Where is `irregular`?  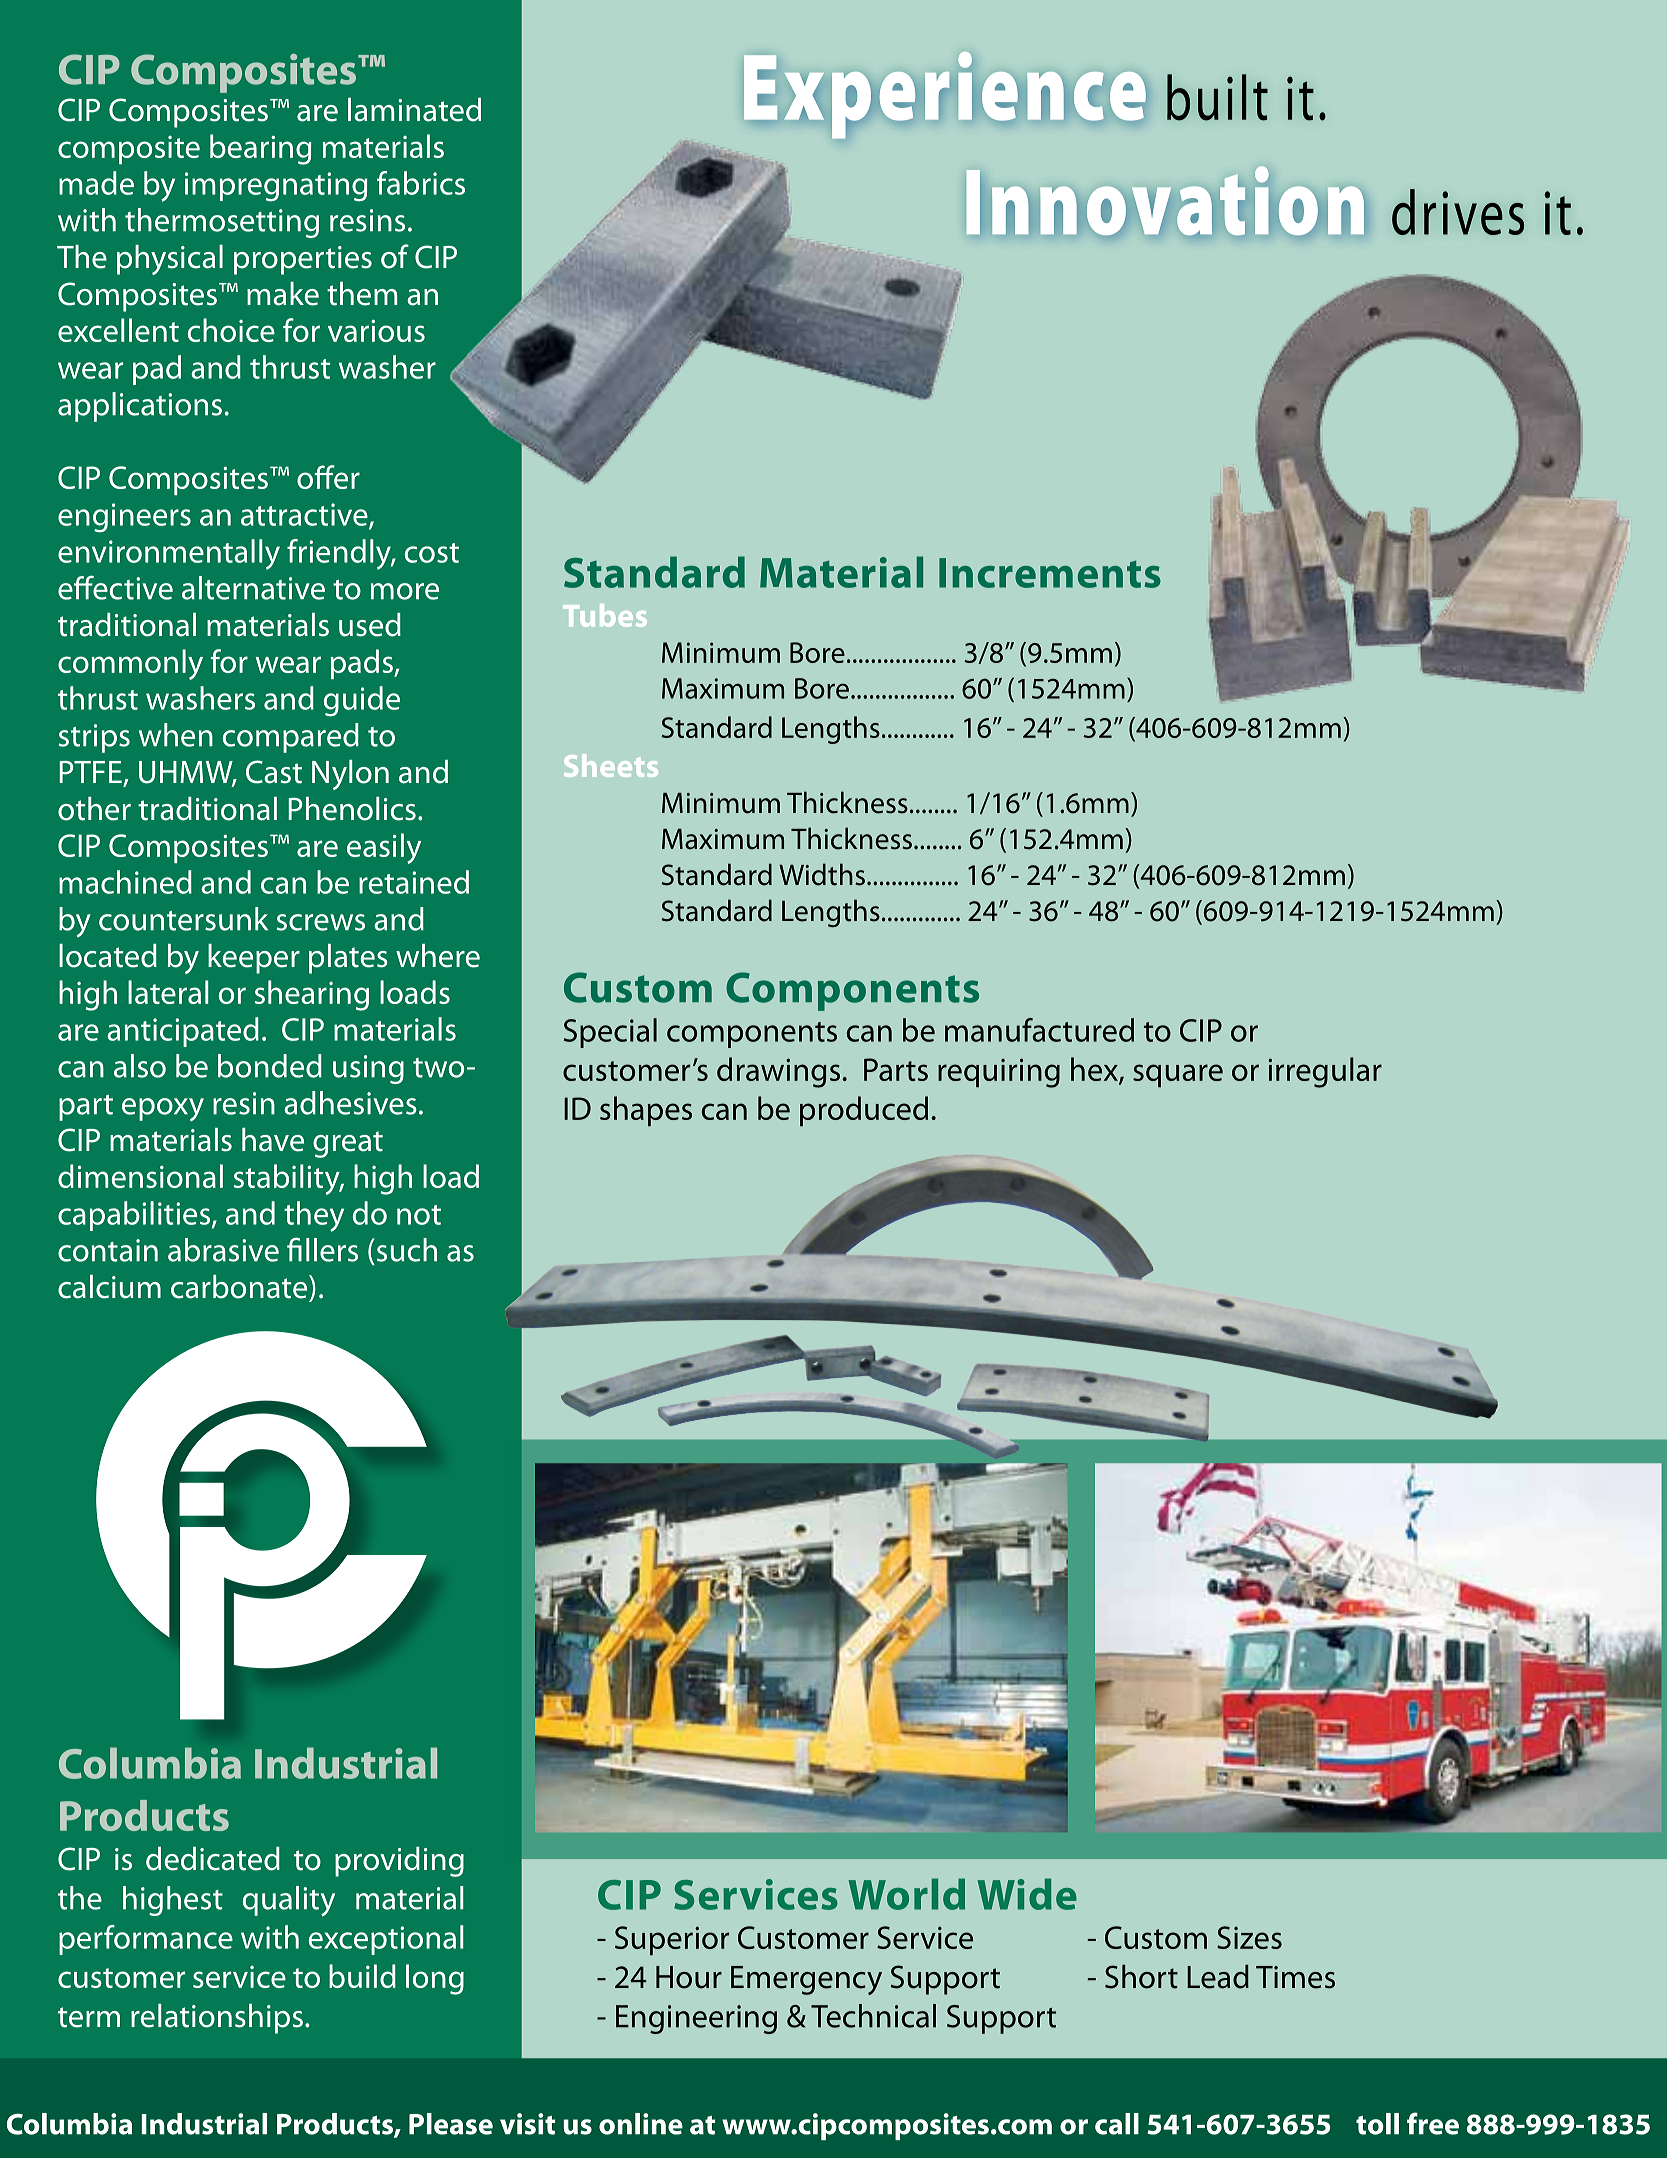 irregular is located at coordinates (1325, 1072).
